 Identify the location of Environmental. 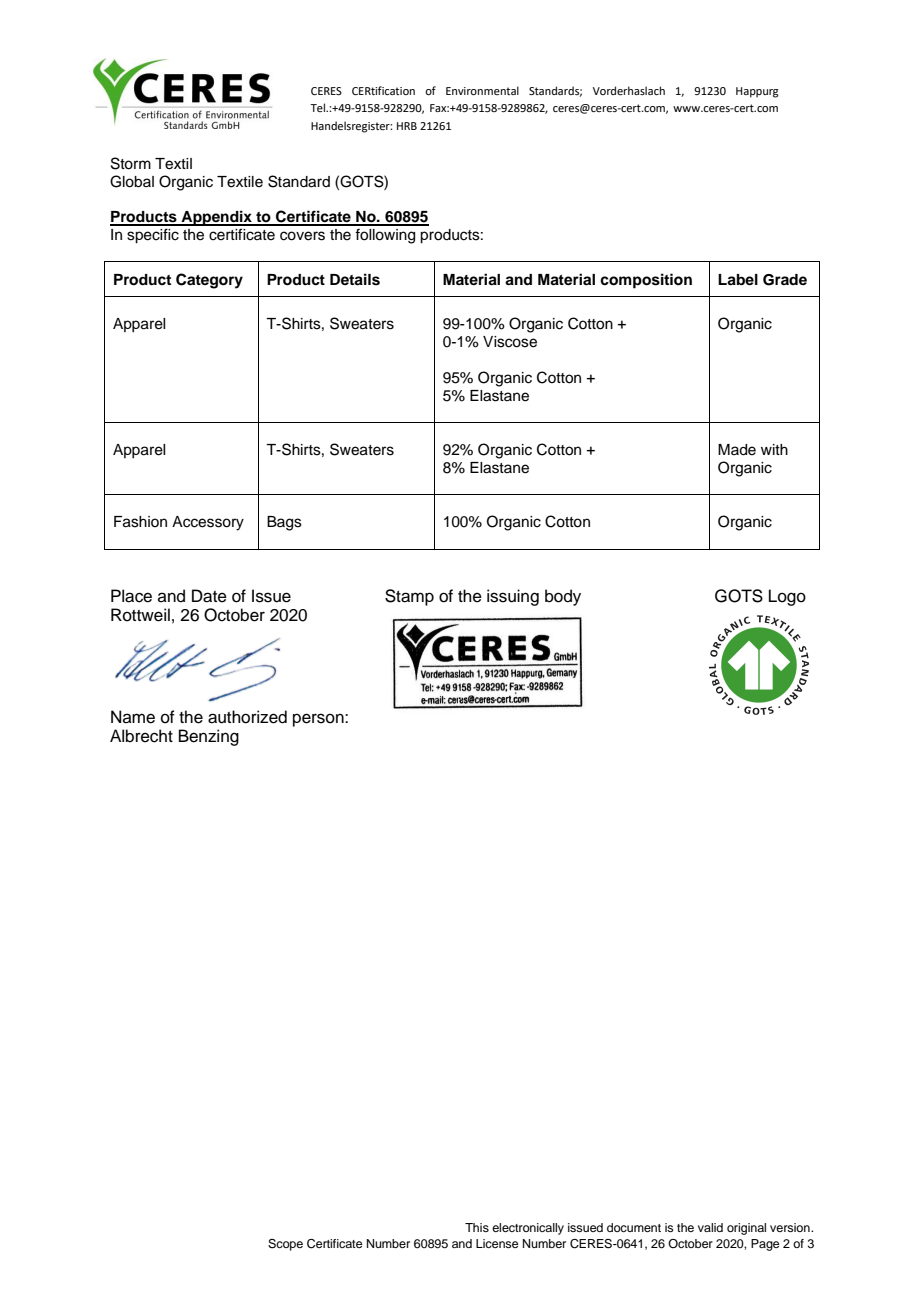
(482, 90).
